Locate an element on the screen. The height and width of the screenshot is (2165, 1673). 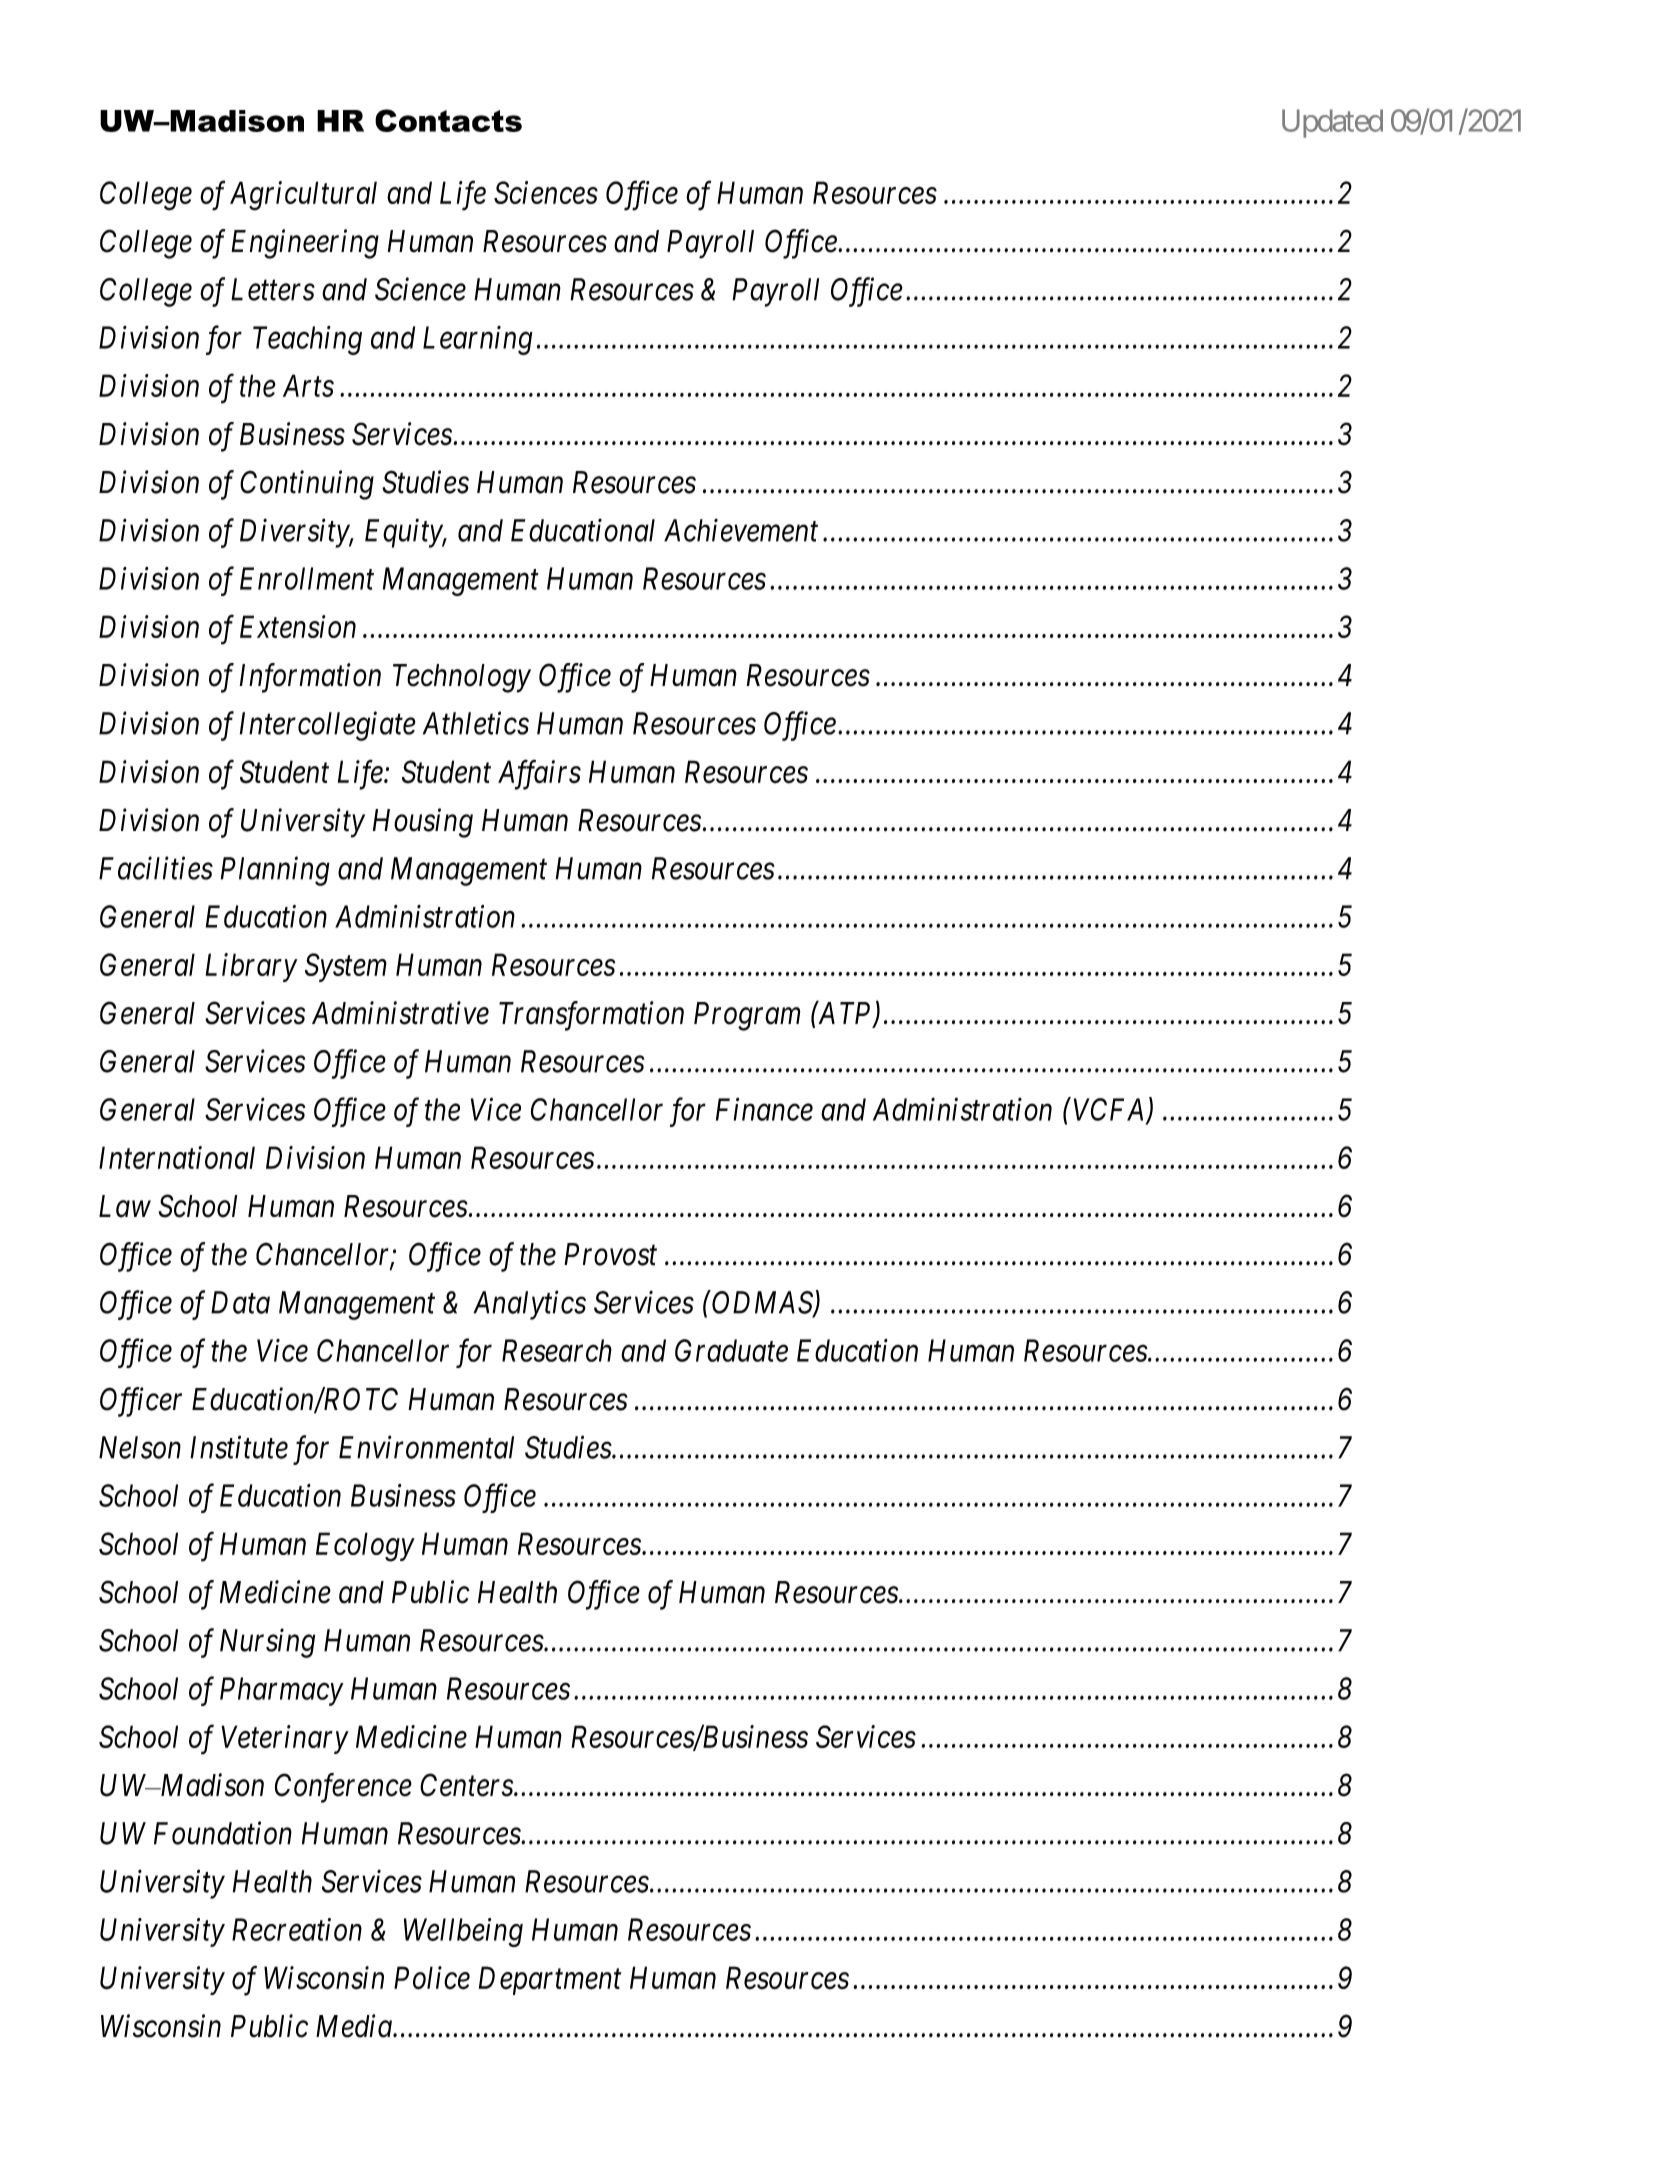
Contacts is located at coordinates (448, 120).
